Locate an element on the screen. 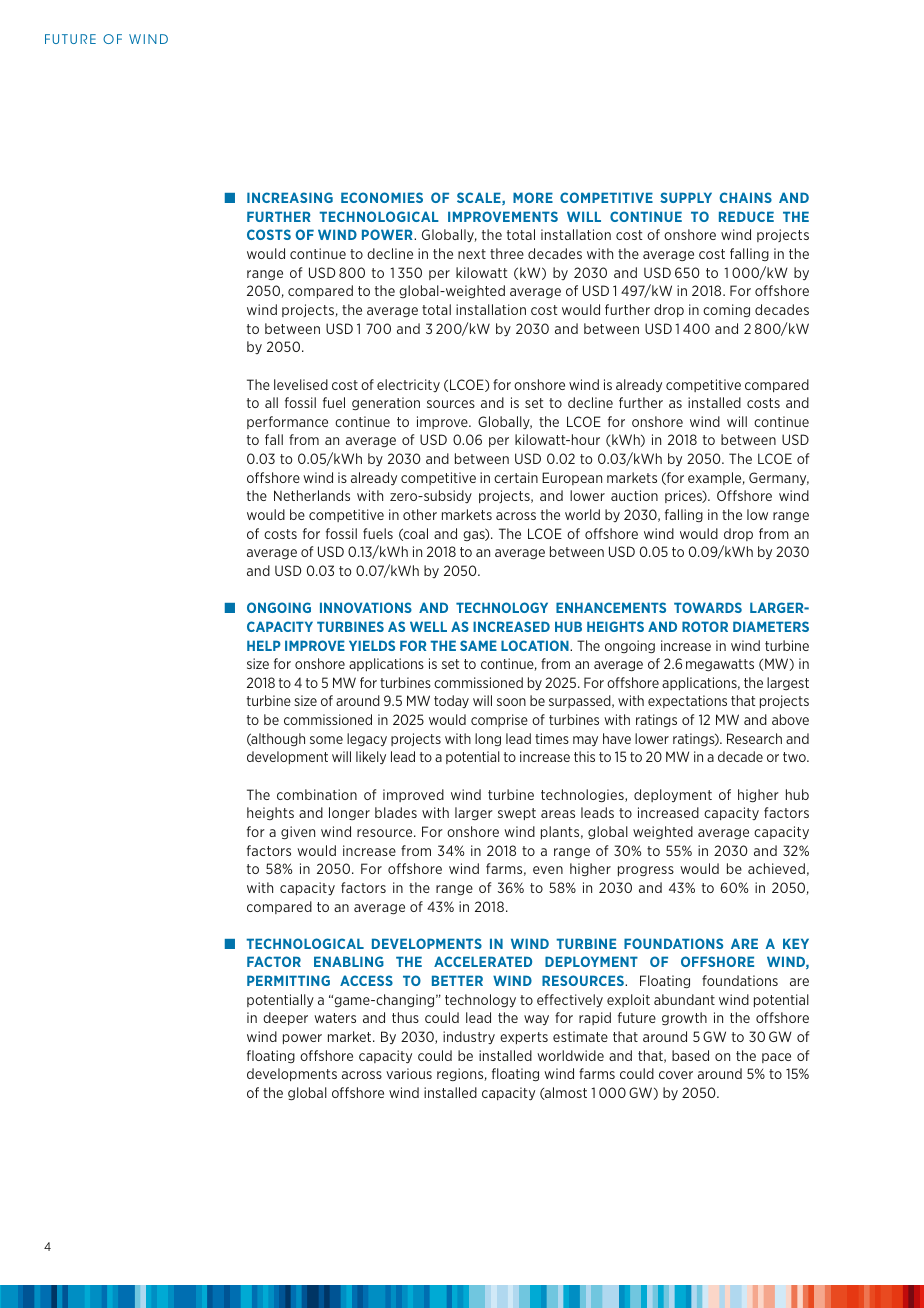 Image resolution: width=924 pixels, height=1308 pixels. YIELDS is located at coordinates (372, 645).
